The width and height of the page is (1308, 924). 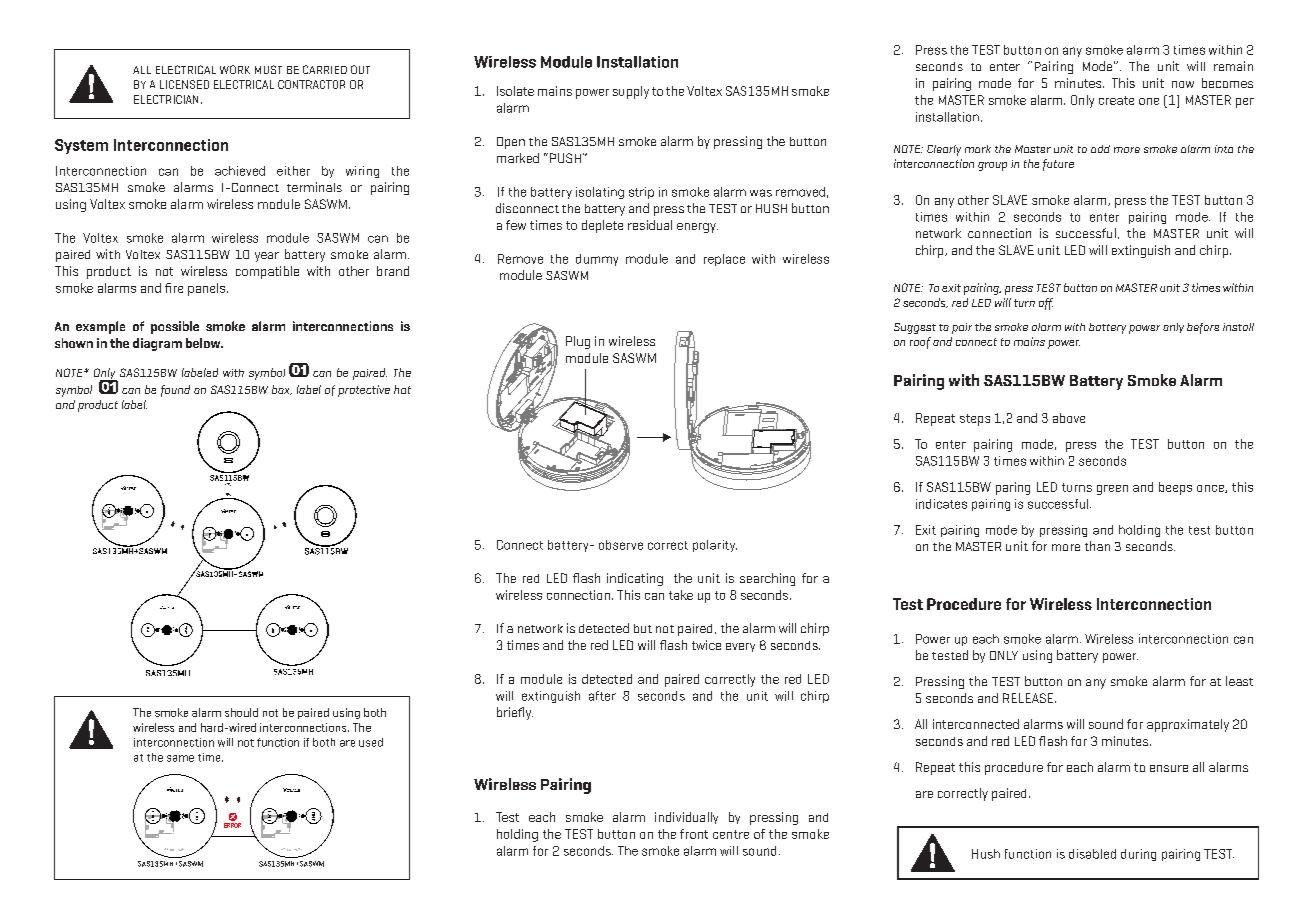 I want to click on dummy, so click(x=597, y=260).
